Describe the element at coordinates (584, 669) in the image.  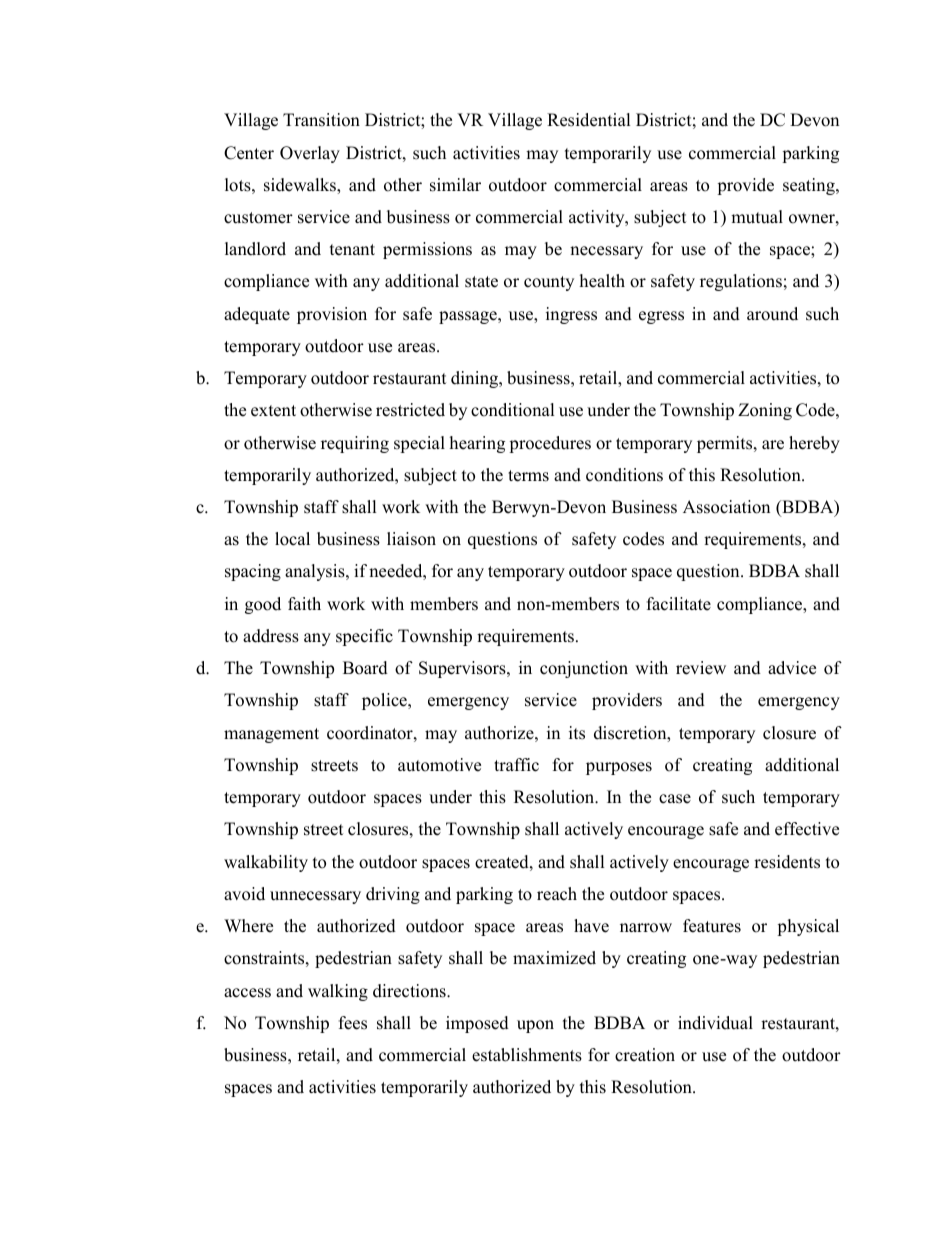
I see `conjunction` at that location.
